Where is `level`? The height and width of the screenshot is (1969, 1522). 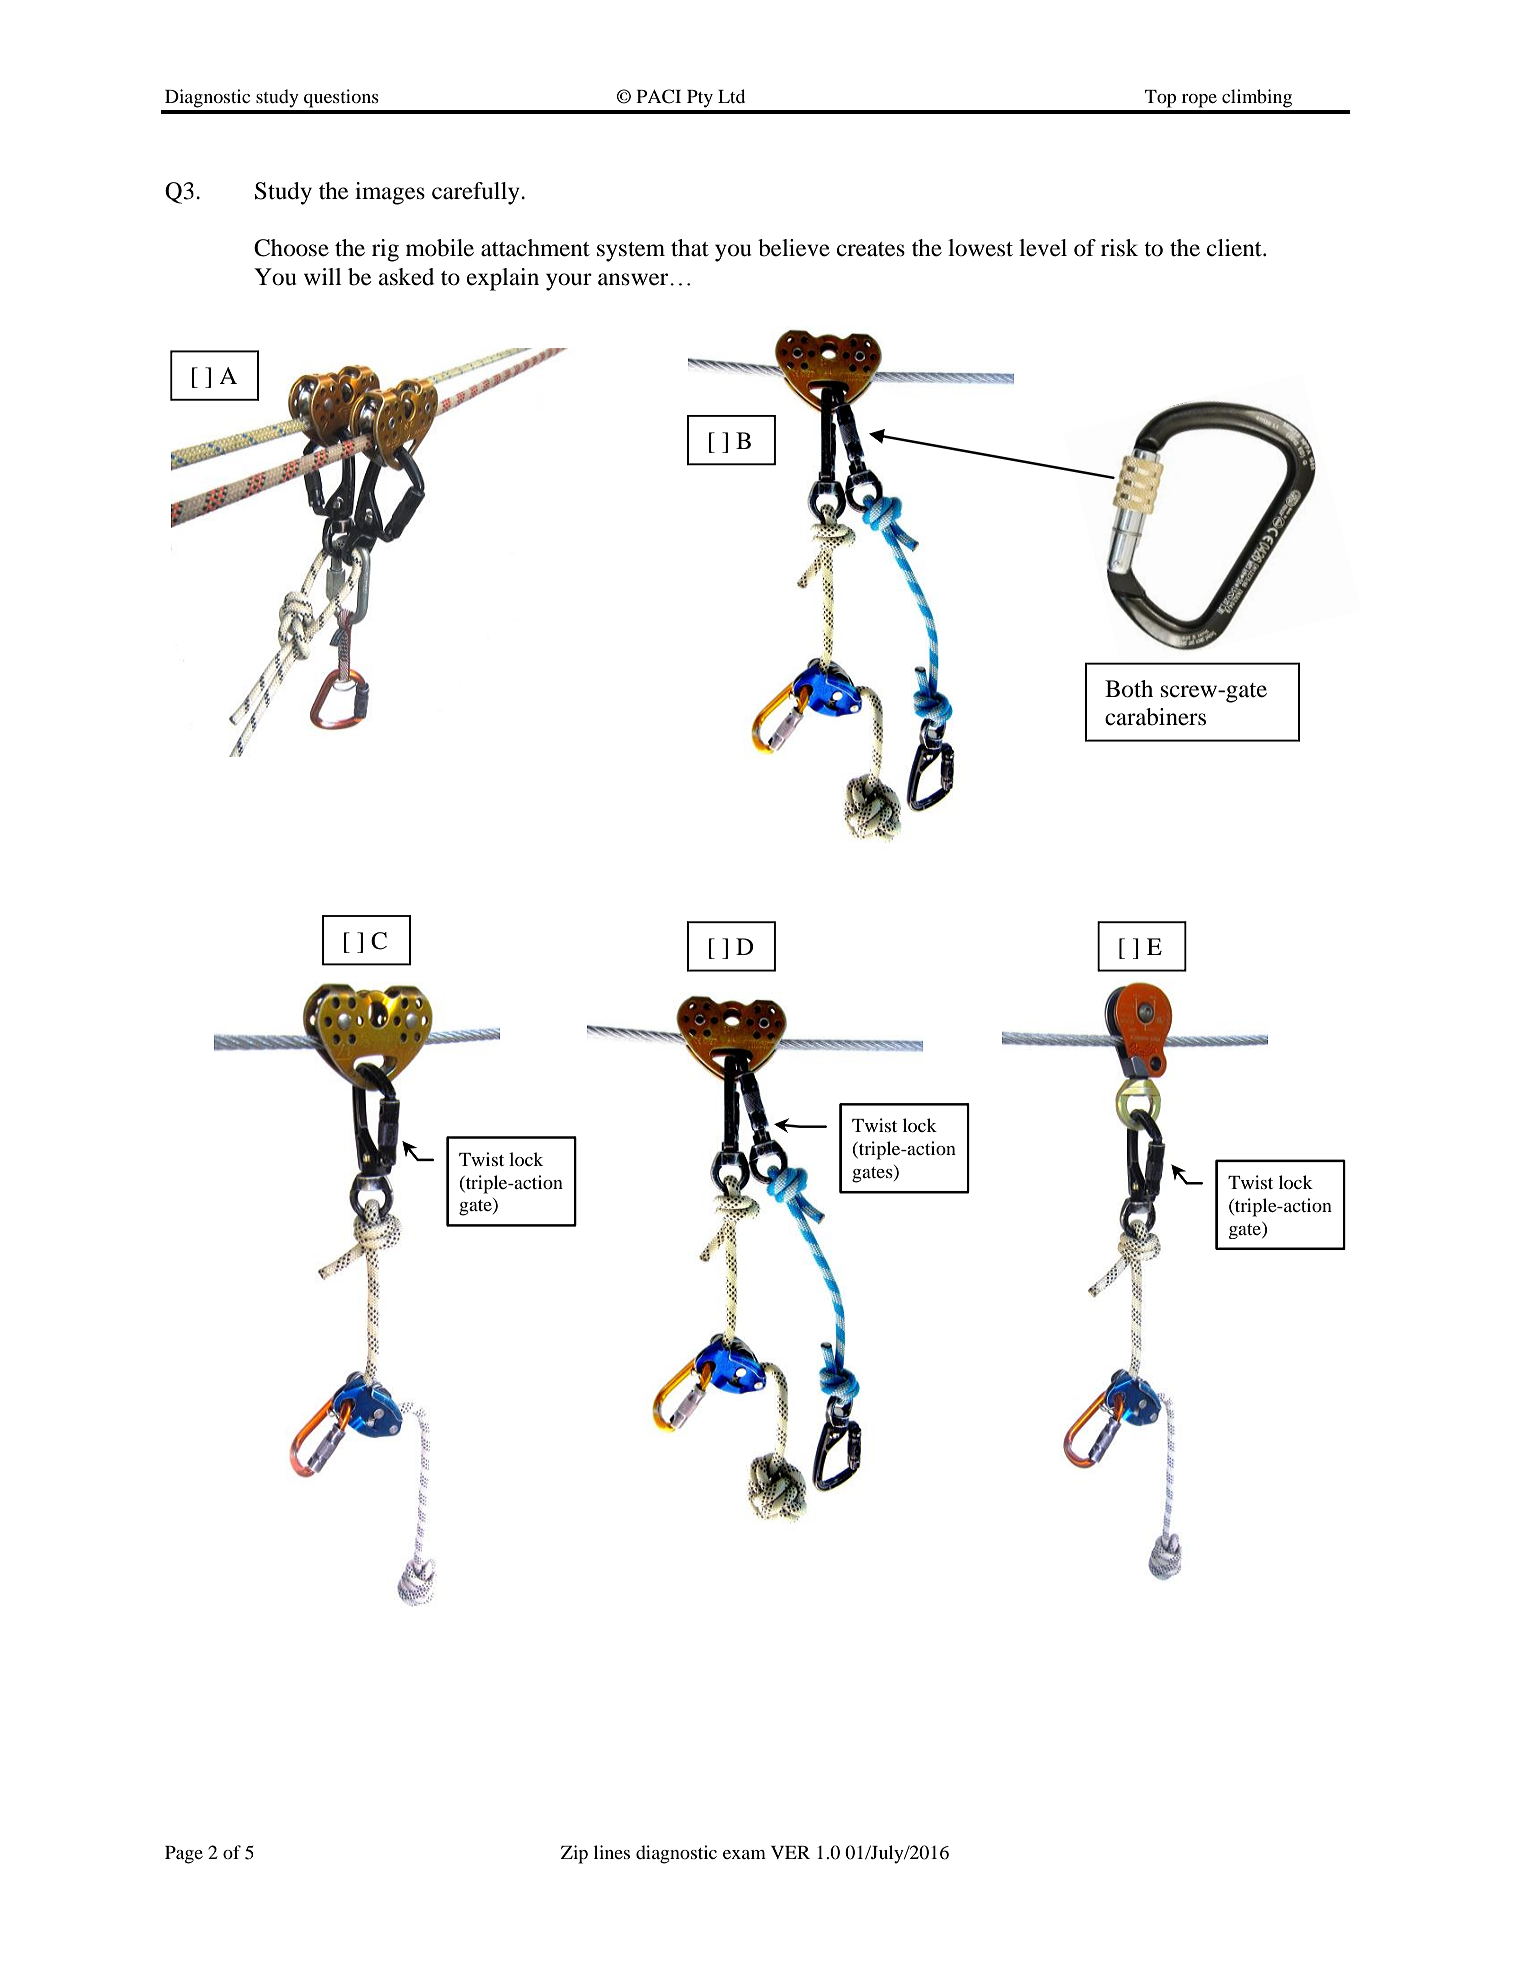
level is located at coordinates (1043, 248).
